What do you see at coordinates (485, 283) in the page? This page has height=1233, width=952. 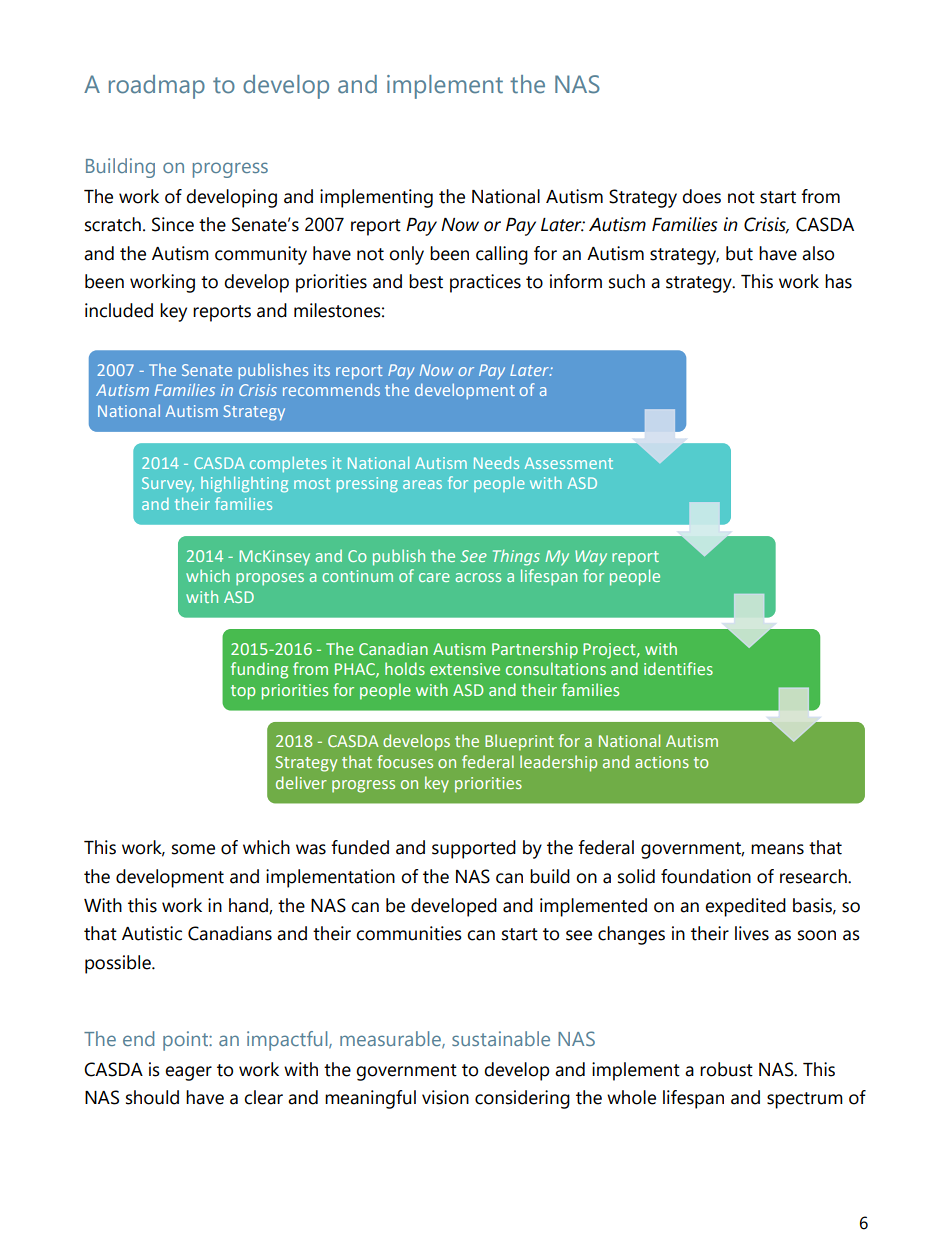 I see `practices` at bounding box center [485, 283].
